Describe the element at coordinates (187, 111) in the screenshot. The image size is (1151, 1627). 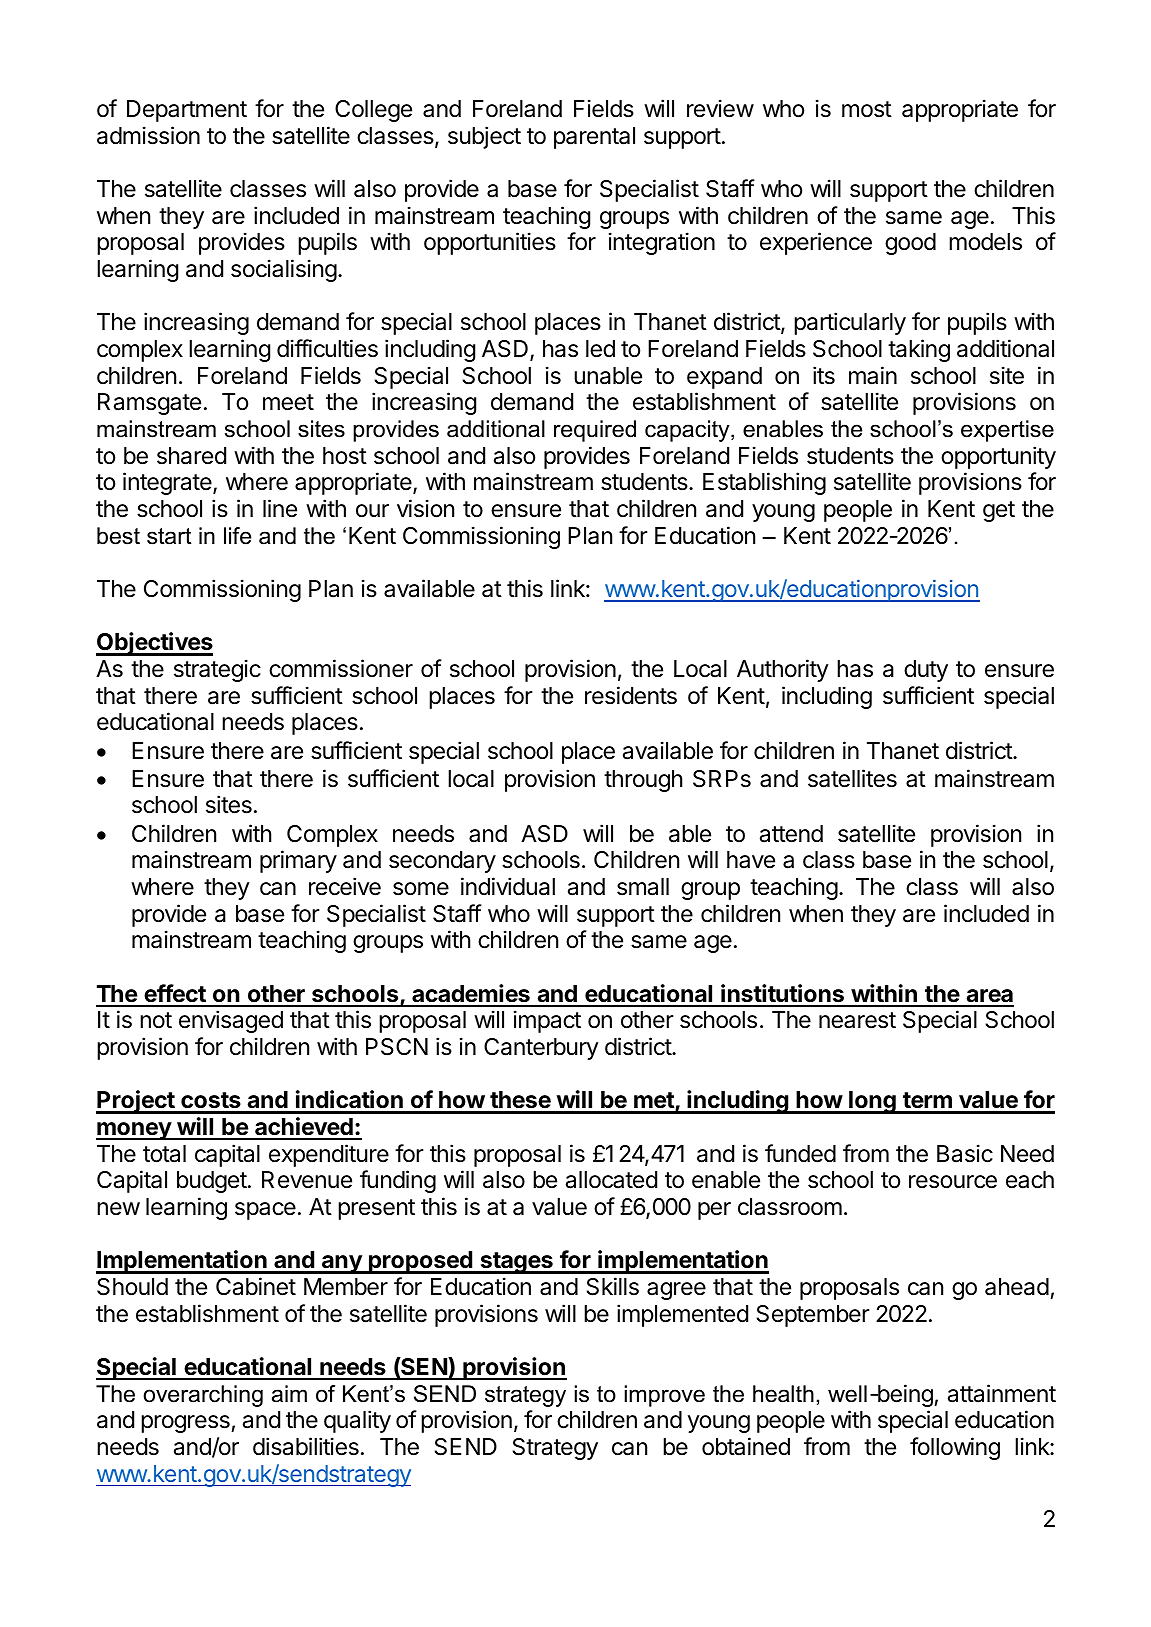
I see `Department` at that location.
